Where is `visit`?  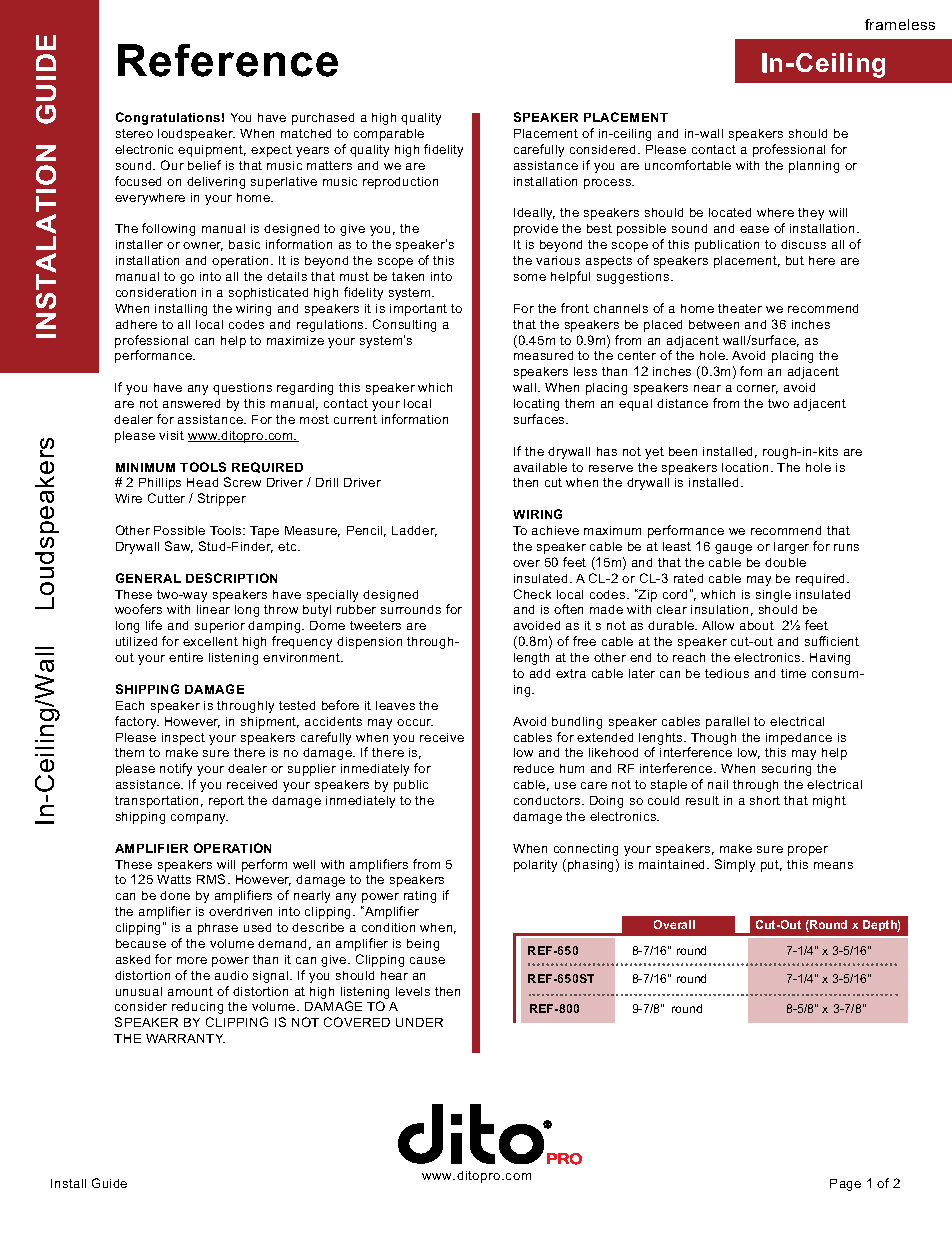 visit is located at coordinates (171, 435).
